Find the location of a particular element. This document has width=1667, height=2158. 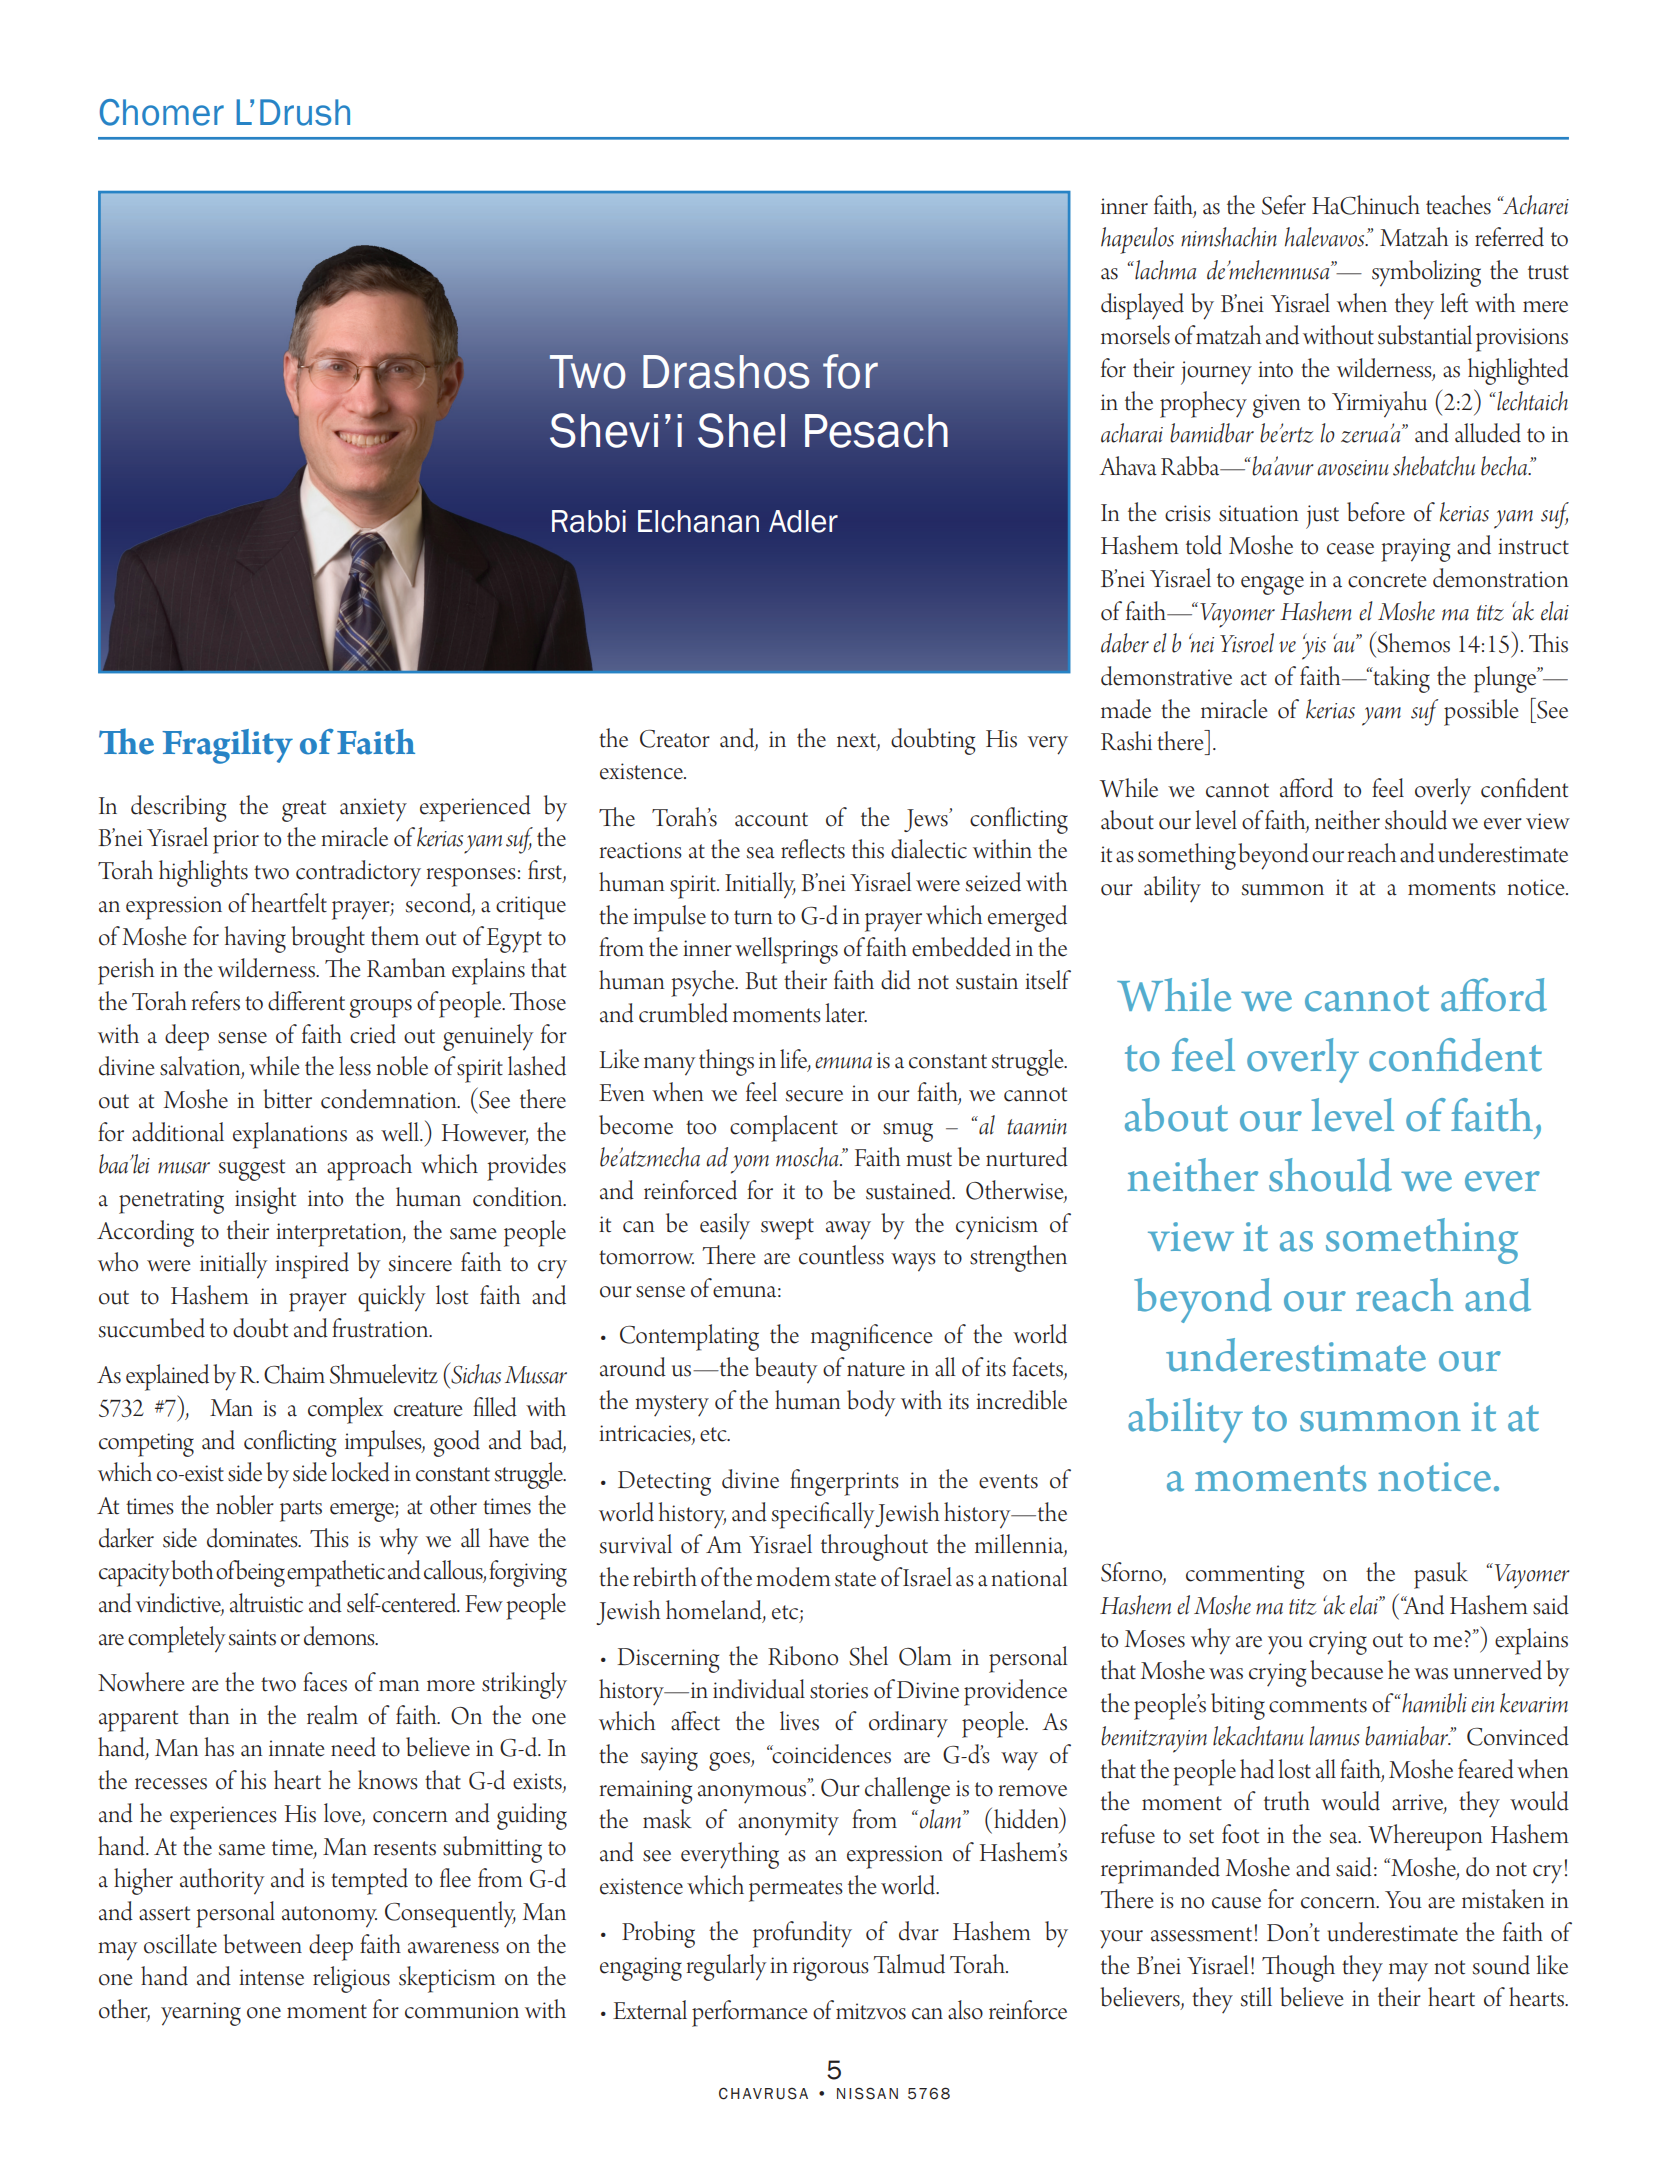

Though is located at coordinates (1298, 1968).
